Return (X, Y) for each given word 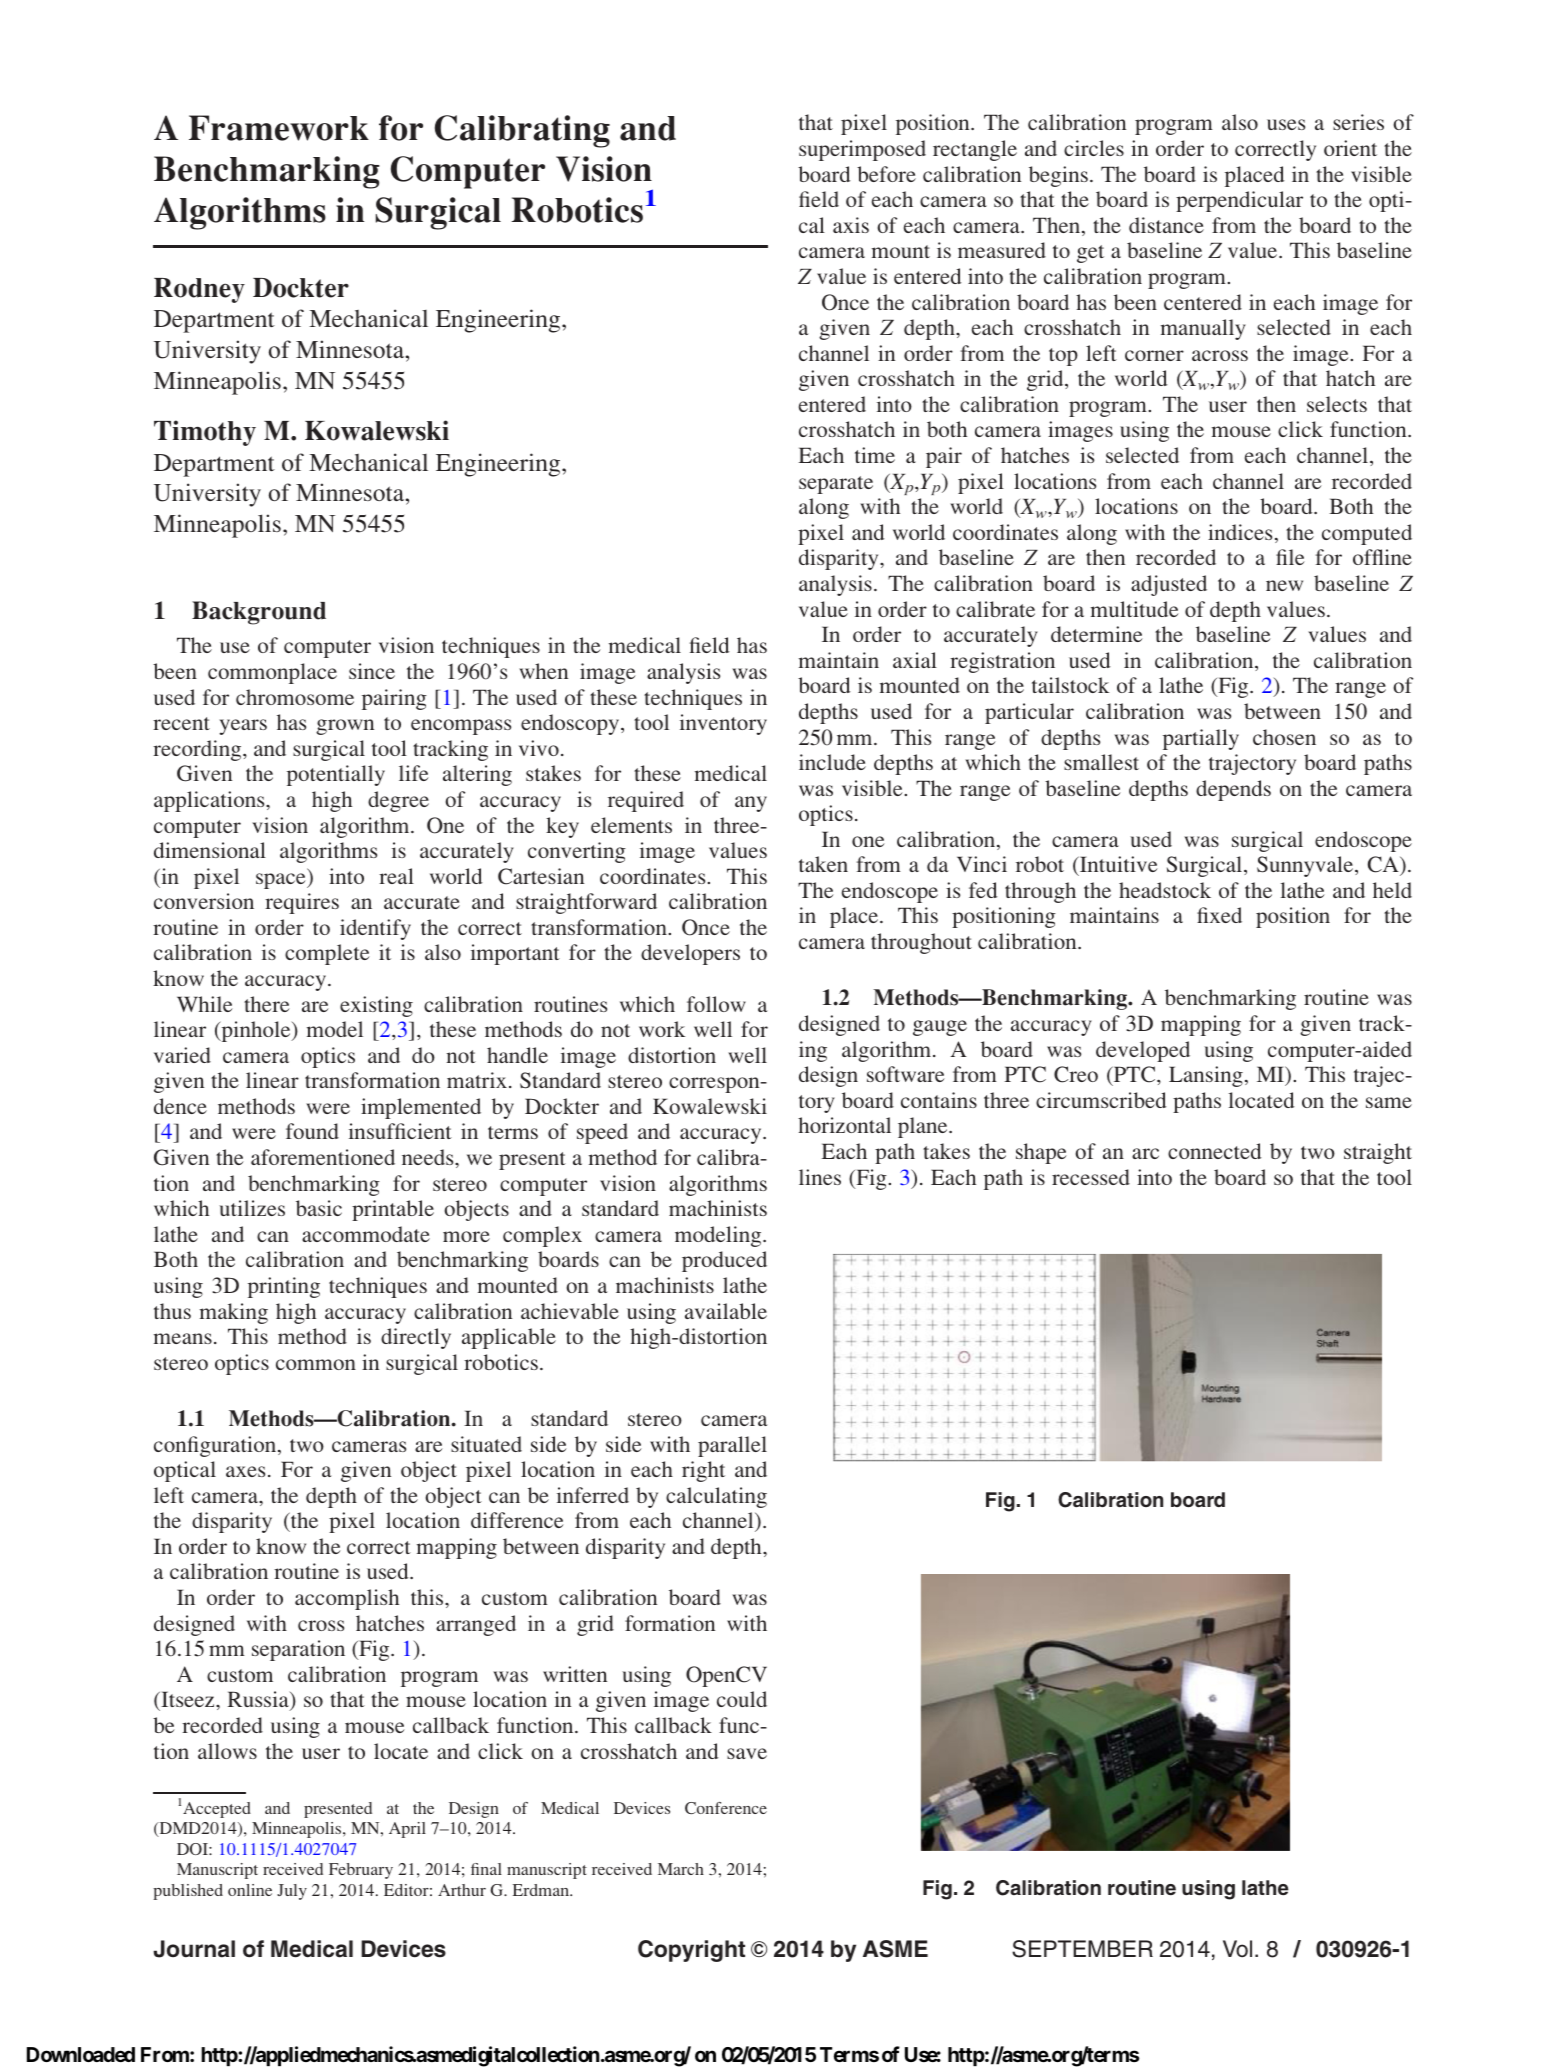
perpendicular (1239, 201)
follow (716, 1004)
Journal (194, 1949)
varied (182, 1055)
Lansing (1206, 1076)
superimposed (862, 150)
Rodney (199, 290)
